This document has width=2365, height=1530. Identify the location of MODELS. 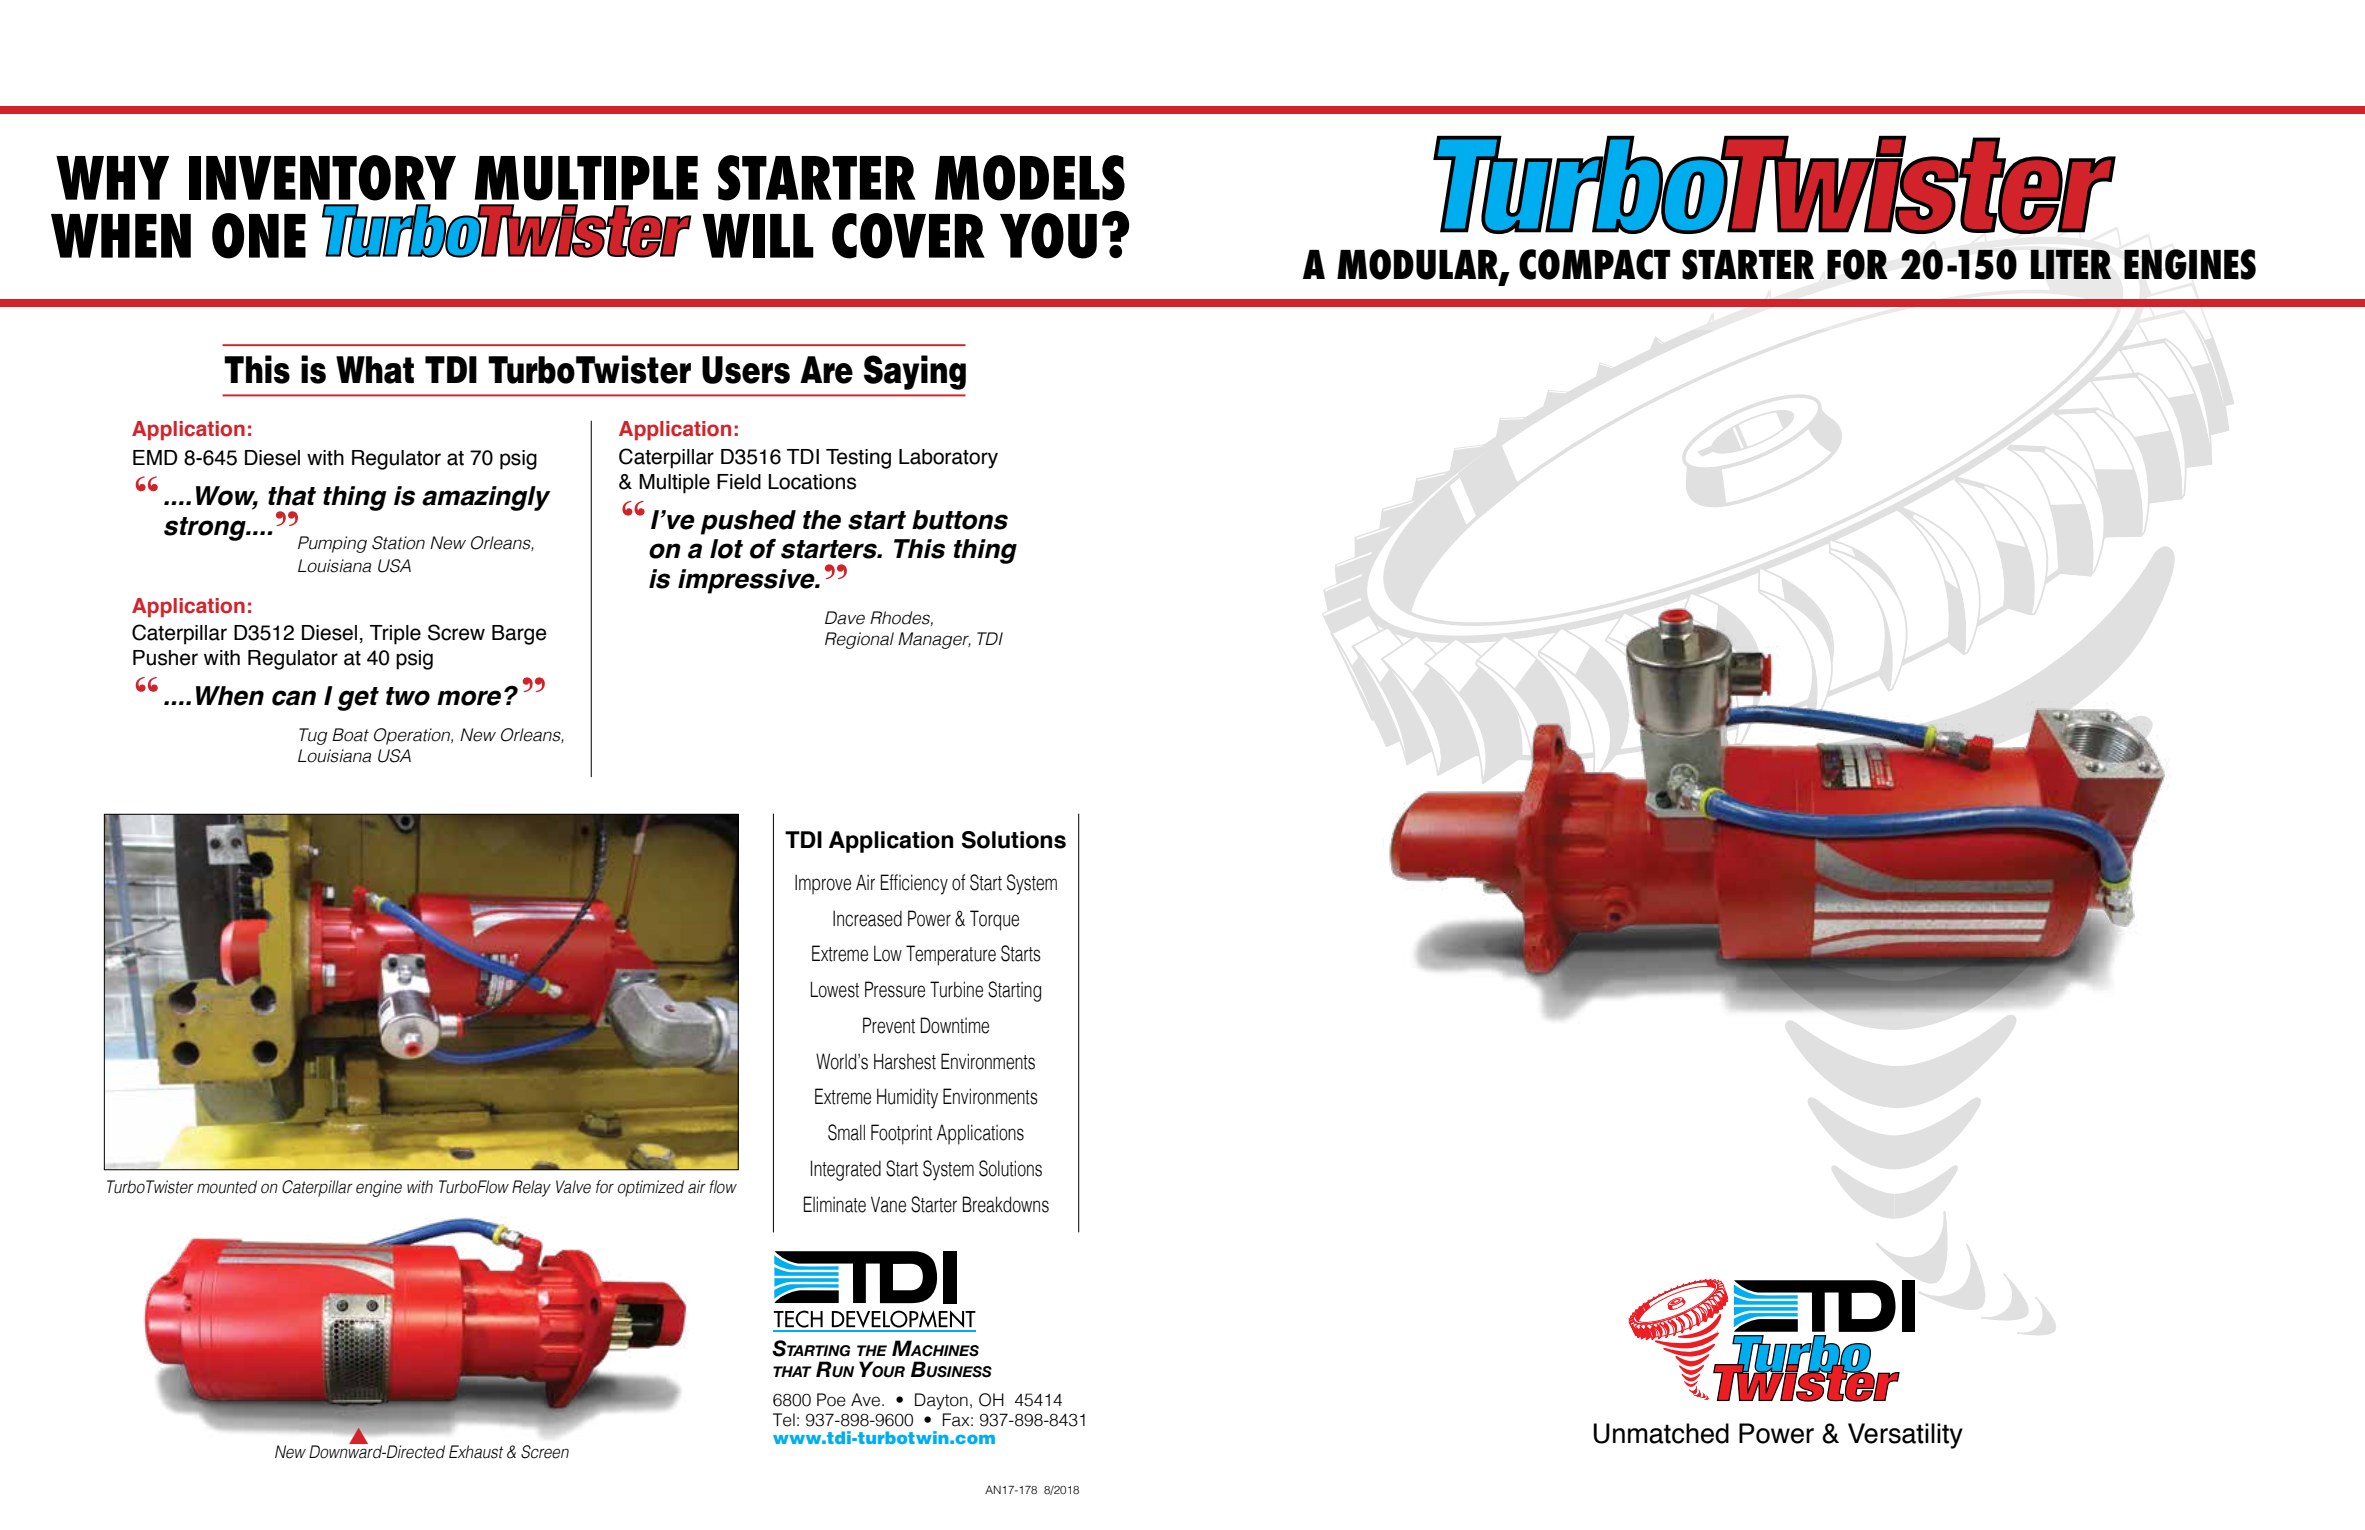
(1030, 178).
